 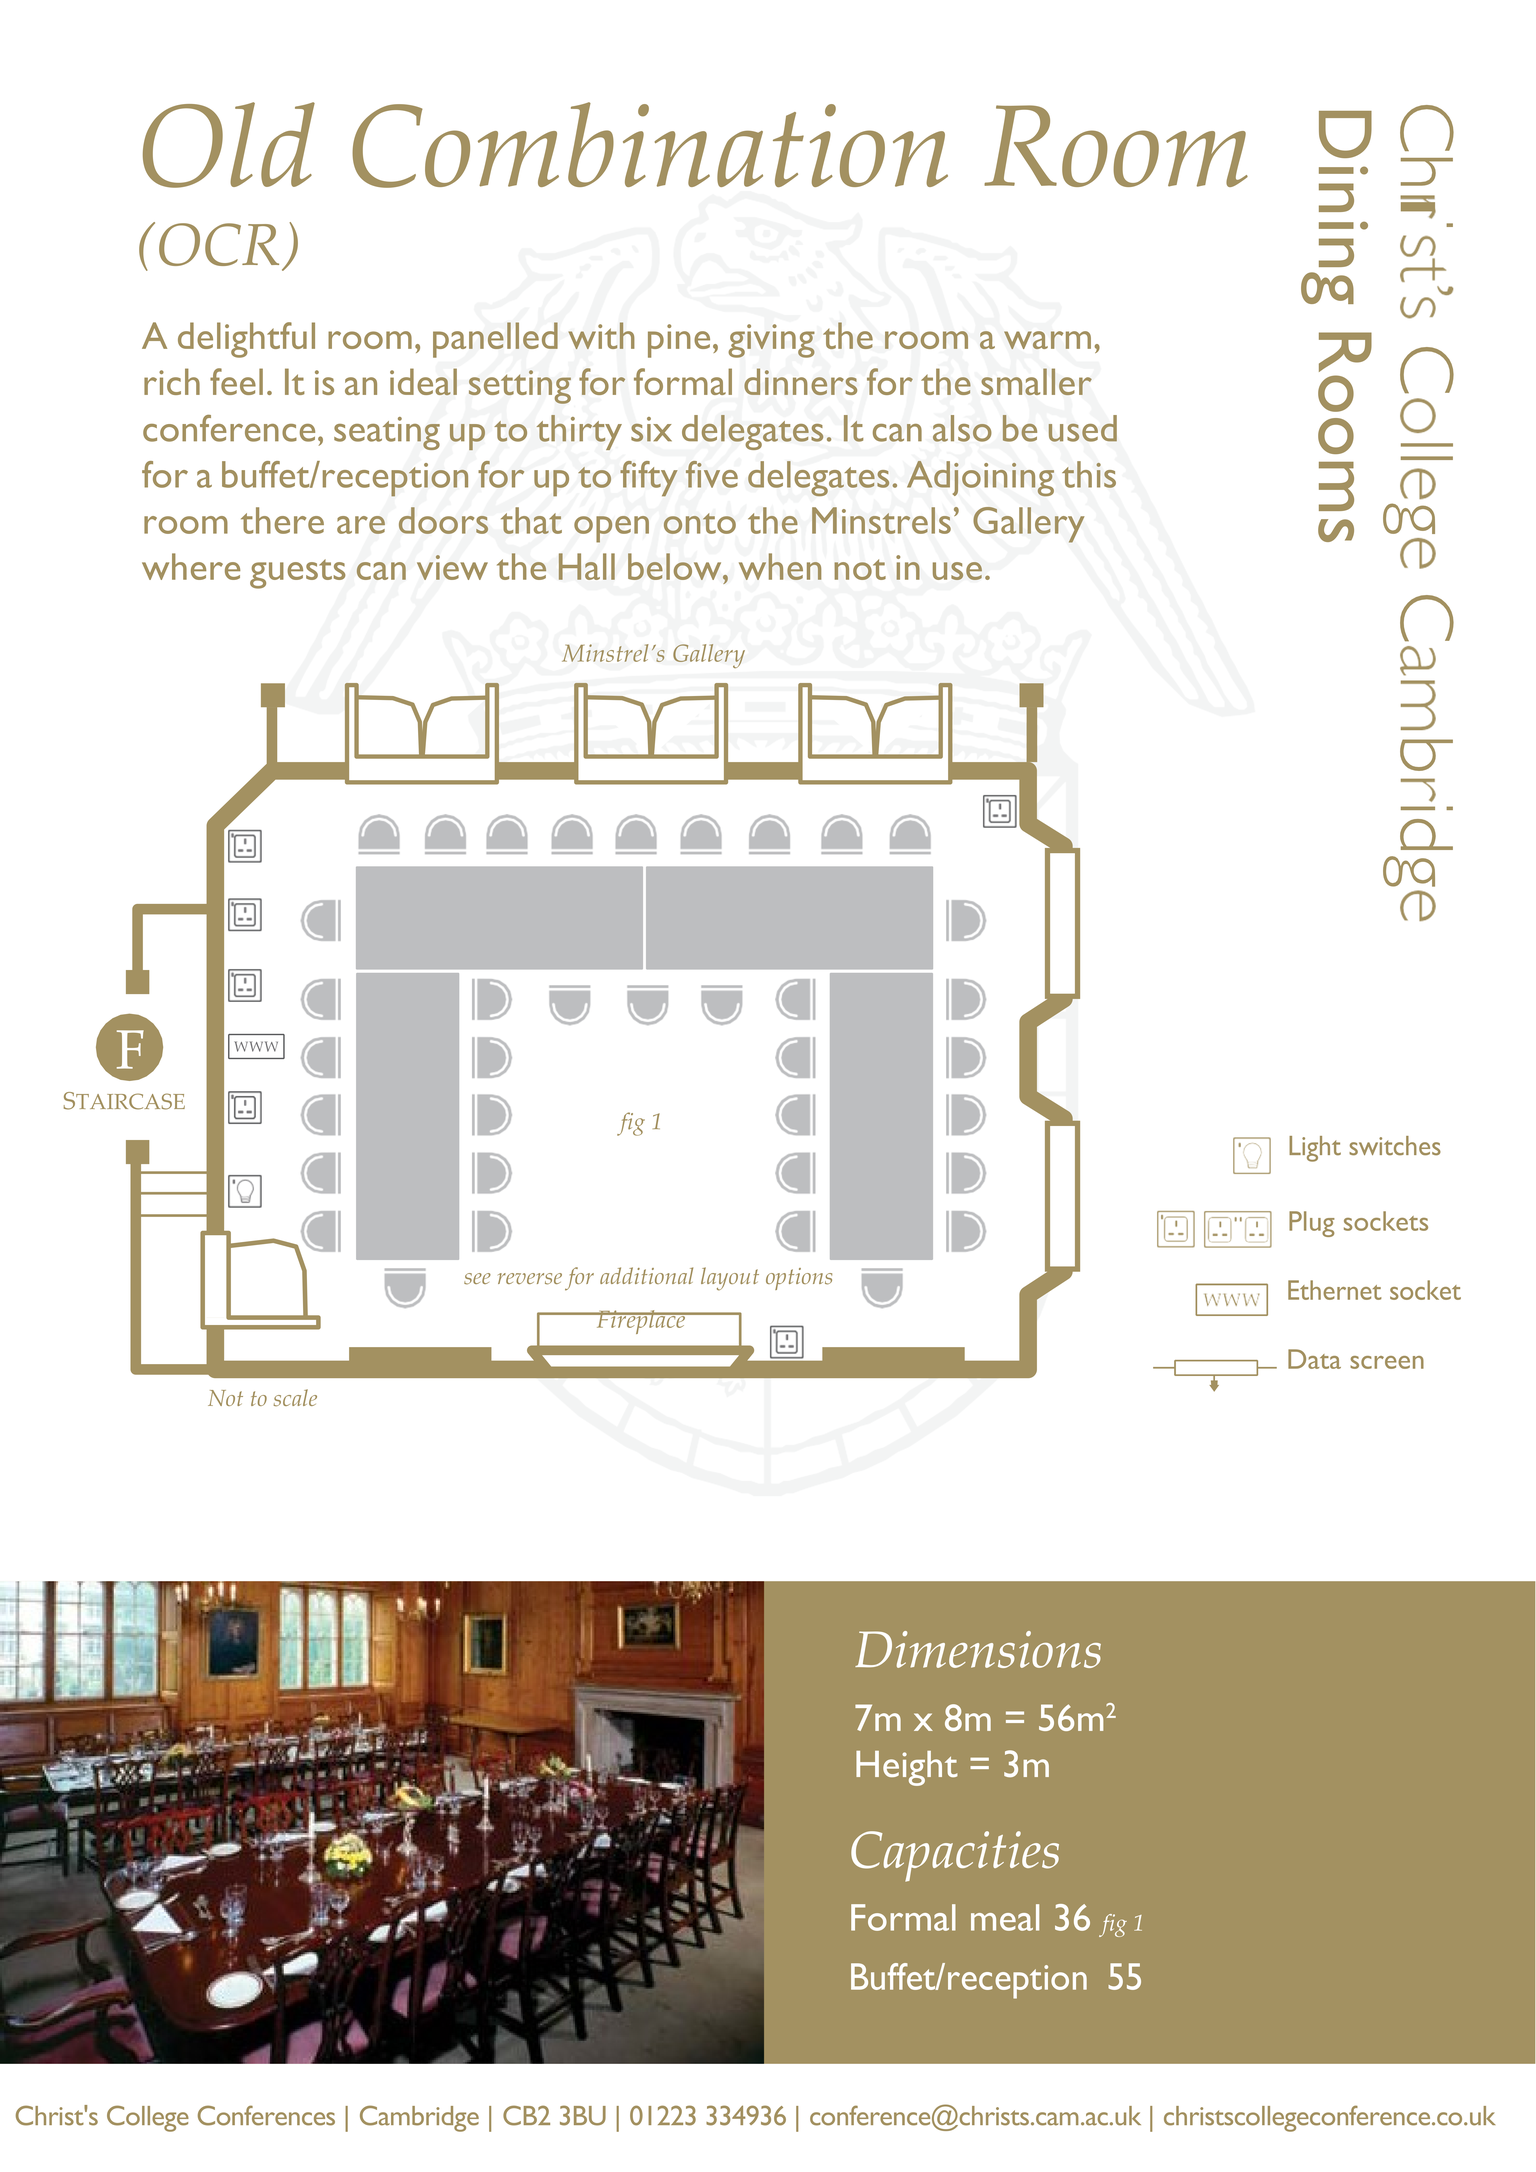 What do you see at coordinates (955, 1856) in the screenshot?
I see `Capacities` at bounding box center [955, 1856].
